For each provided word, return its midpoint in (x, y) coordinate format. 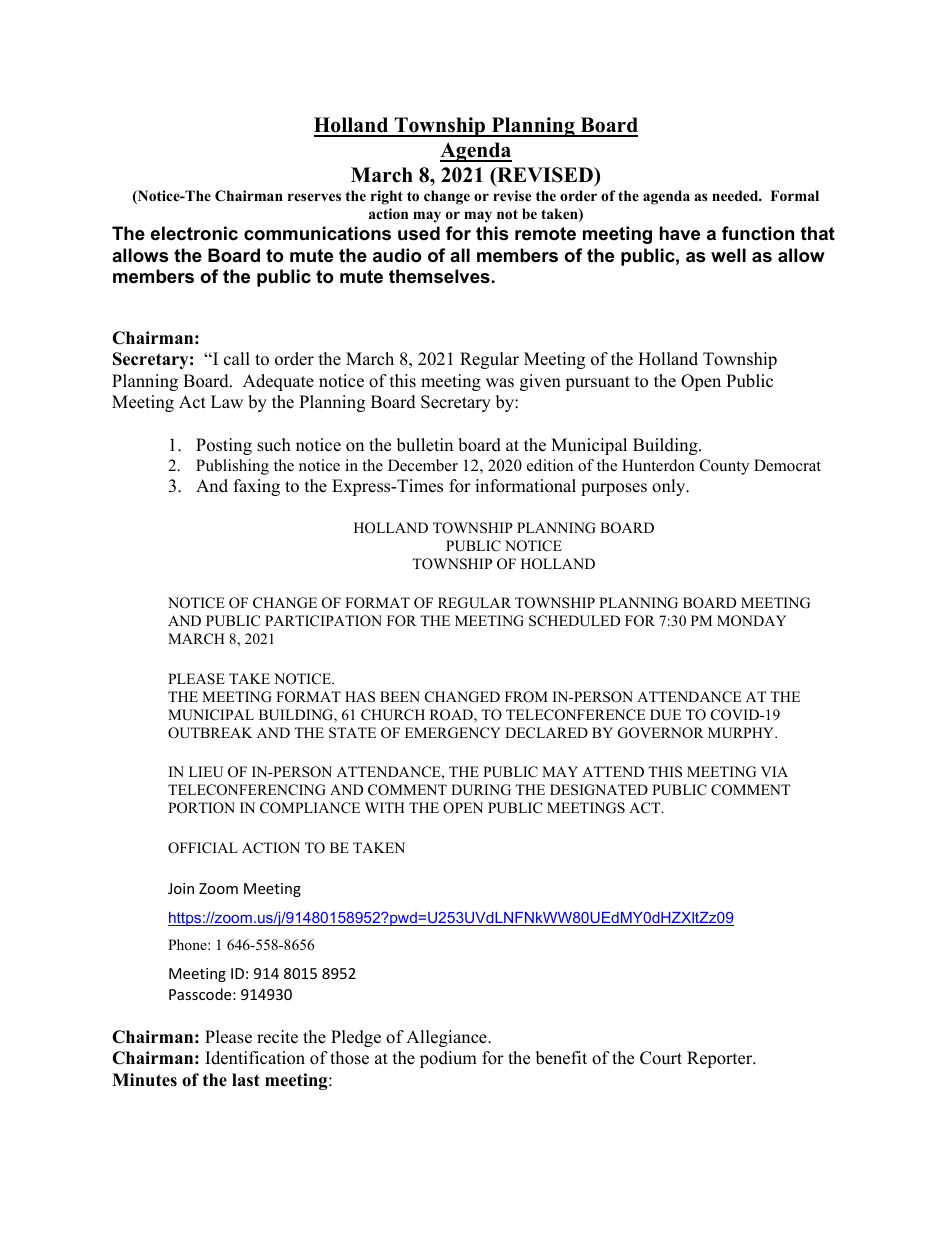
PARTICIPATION (323, 621)
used (419, 233)
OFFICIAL (203, 848)
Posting (224, 446)
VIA (774, 771)
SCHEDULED (574, 621)
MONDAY (751, 621)
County (724, 467)
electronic (194, 233)
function (758, 233)
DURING (481, 790)
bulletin (425, 445)
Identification (255, 1058)
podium (448, 1059)
